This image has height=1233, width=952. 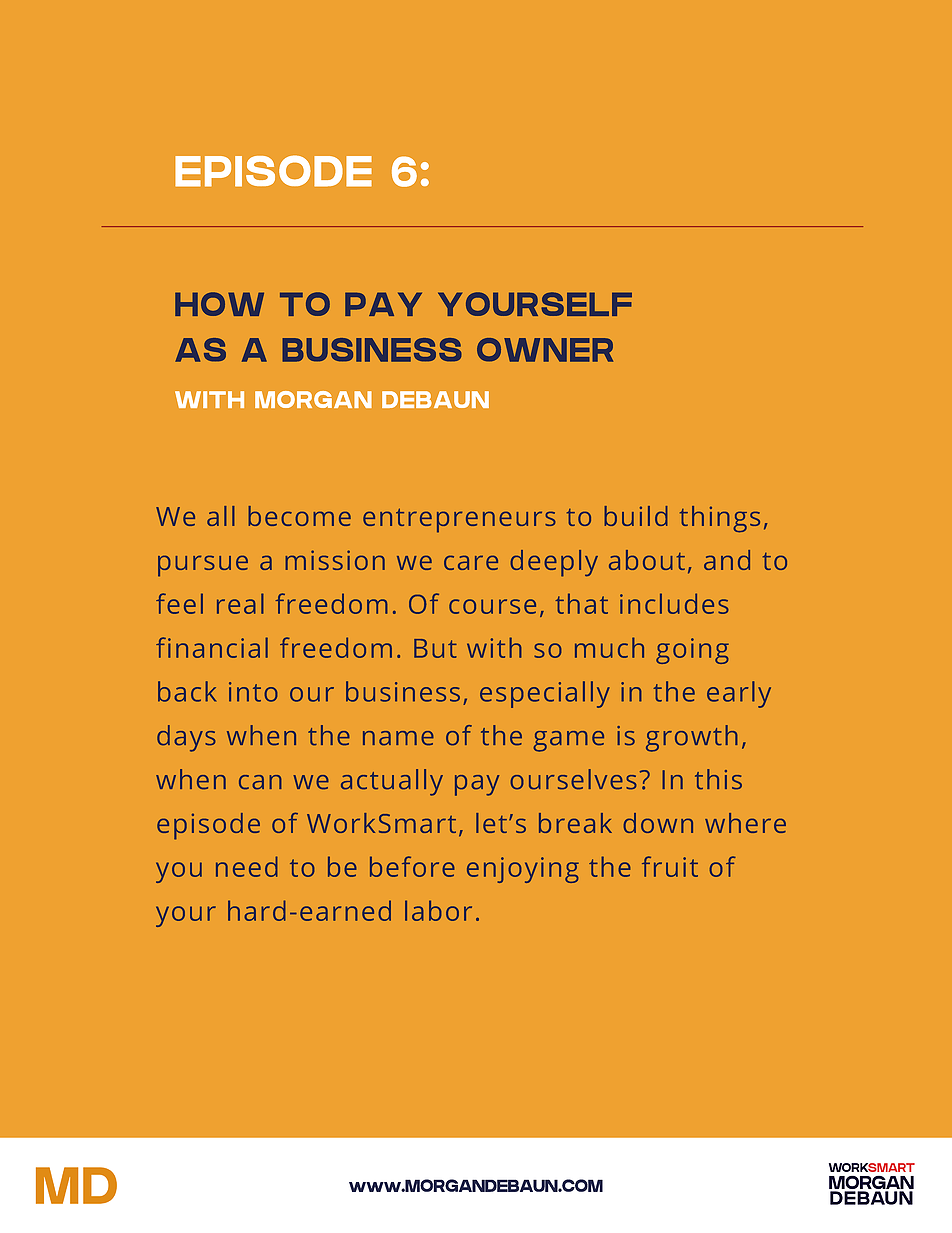 What do you see at coordinates (247, 866) in the image?
I see `need` at bounding box center [247, 866].
